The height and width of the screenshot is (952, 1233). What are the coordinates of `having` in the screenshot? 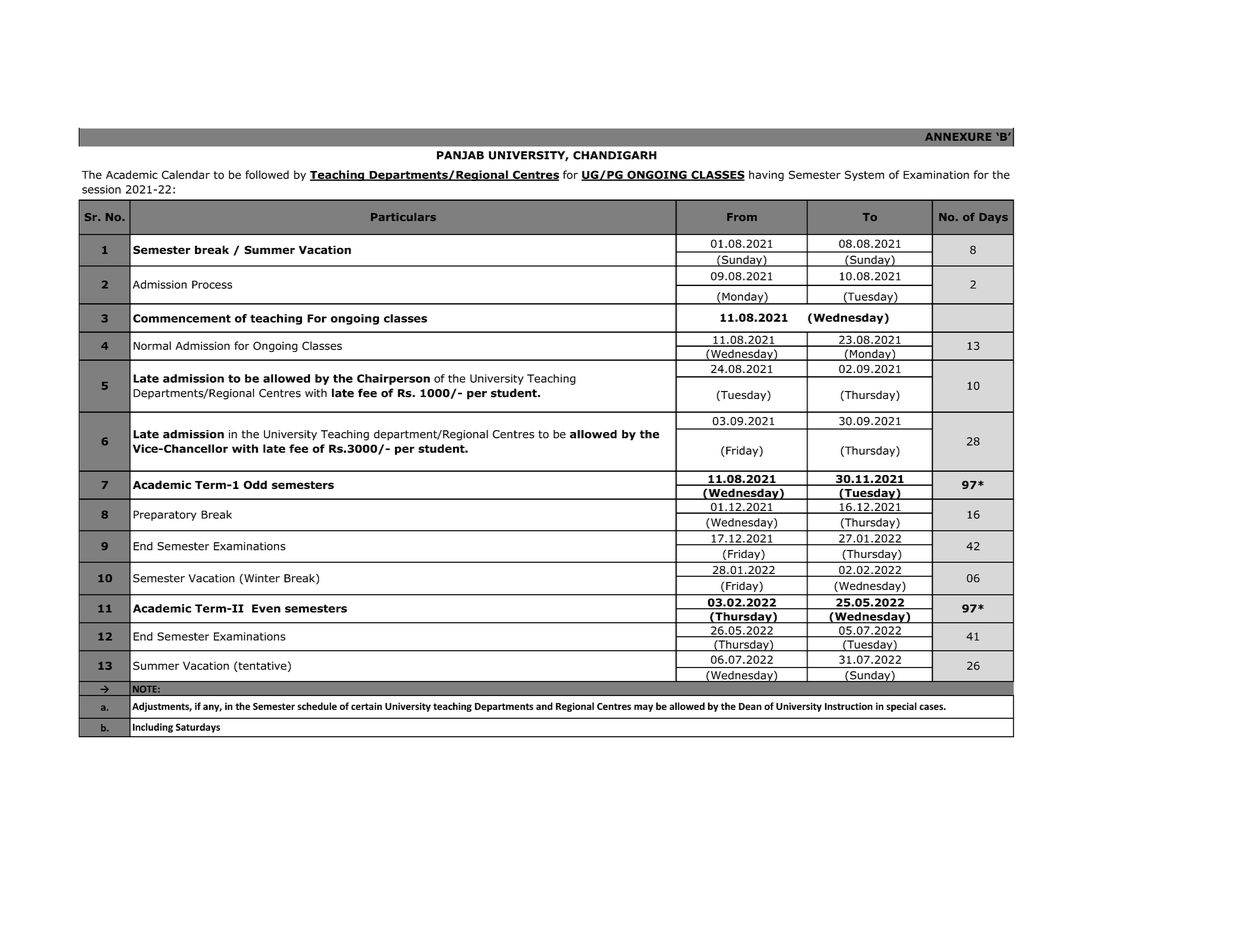 It's located at (766, 175).
